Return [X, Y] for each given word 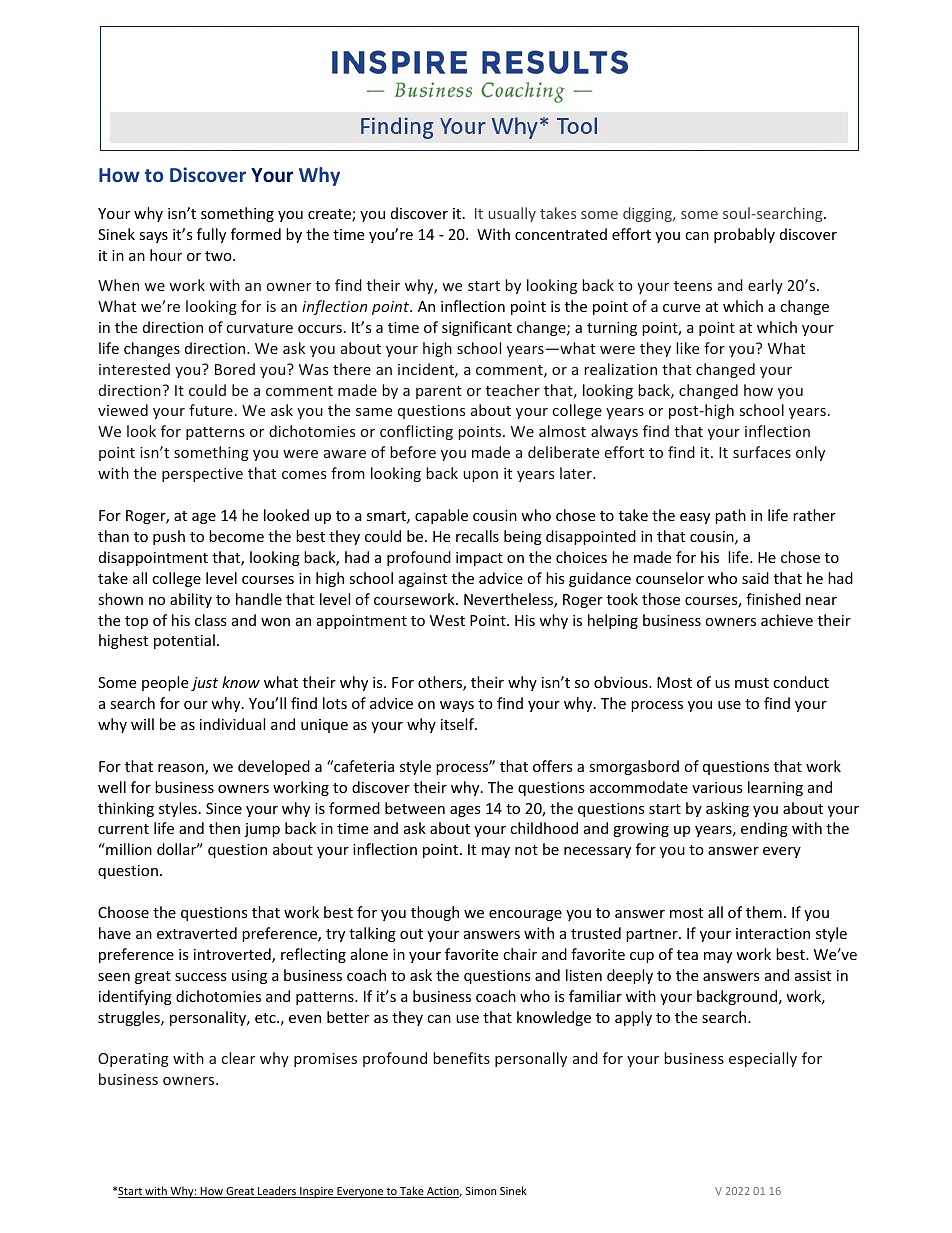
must [752, 683]
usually [512, 214]
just [204, 684]
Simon [481, 1191]
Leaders [277, 1192]
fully [211, 235]
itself [458, 724]
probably [744, 235]
